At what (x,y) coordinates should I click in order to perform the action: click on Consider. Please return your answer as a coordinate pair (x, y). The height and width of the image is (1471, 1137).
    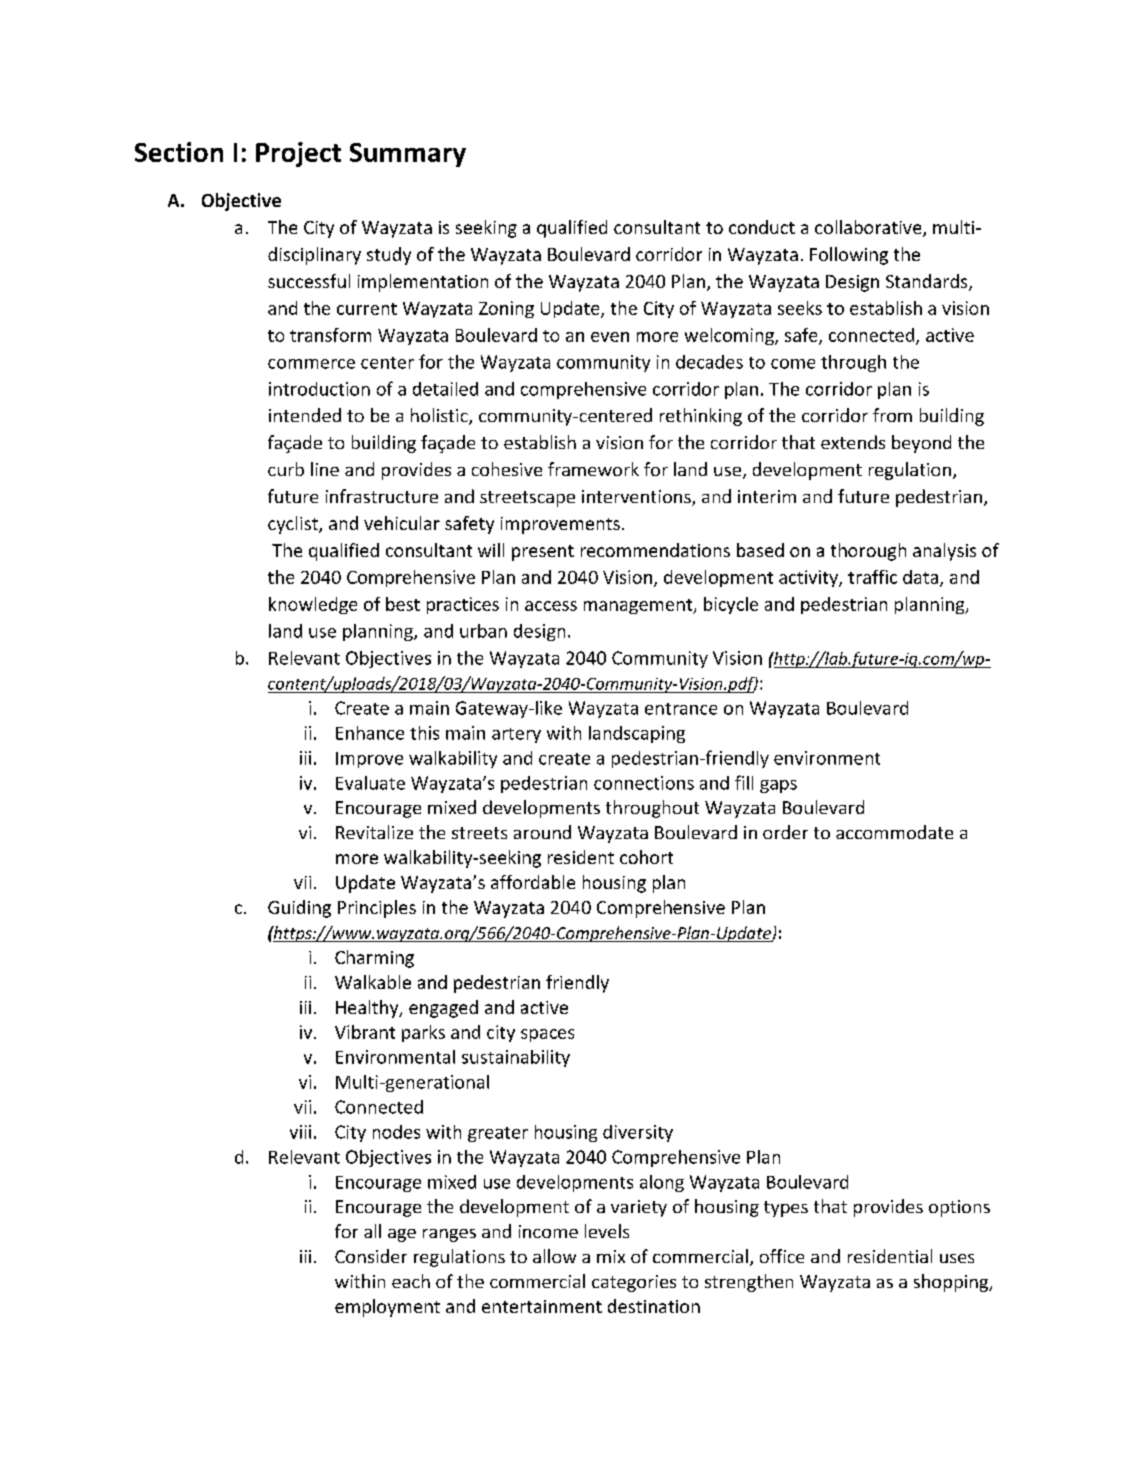
    Looking at the image, I should click on (371, 1256).
